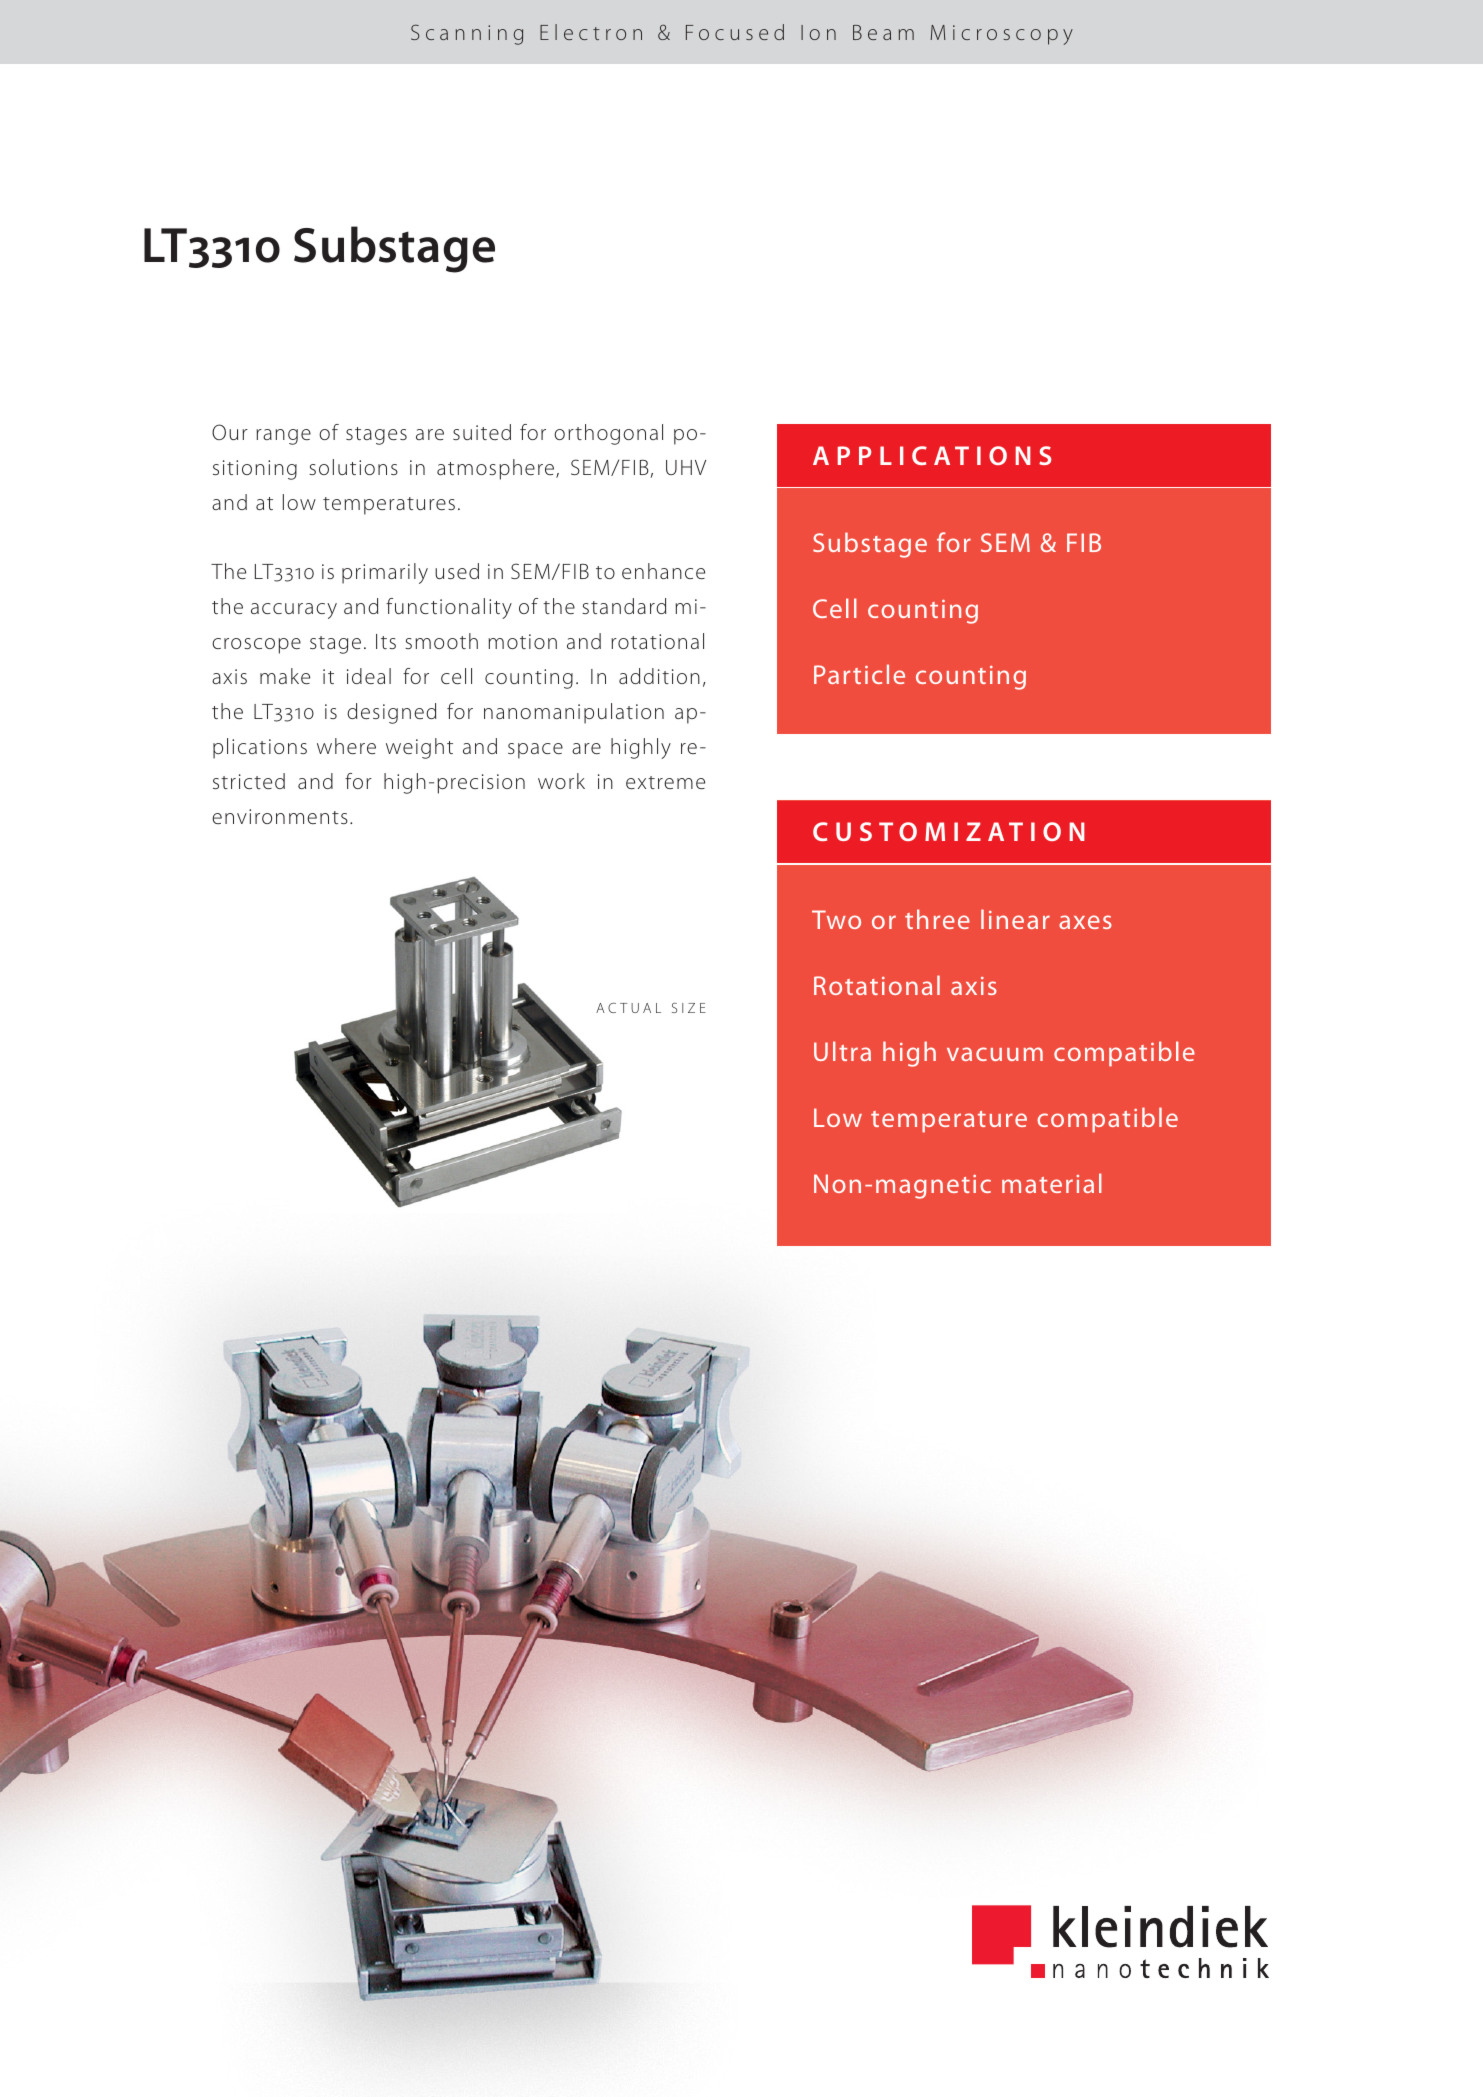  I want to click on Scanning, so click(467, 34).
